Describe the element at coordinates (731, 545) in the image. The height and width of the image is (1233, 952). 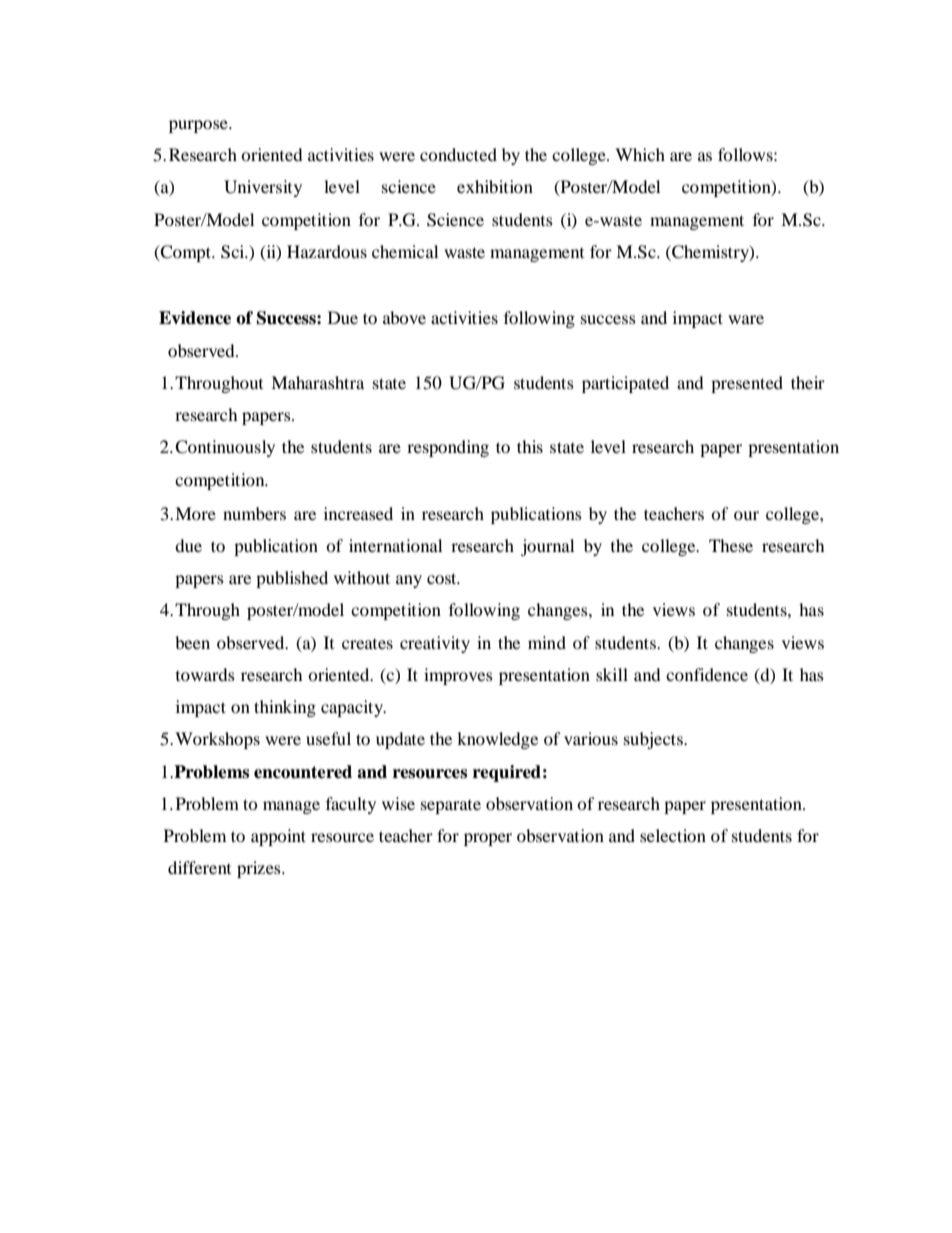
I see `These` at that location.
